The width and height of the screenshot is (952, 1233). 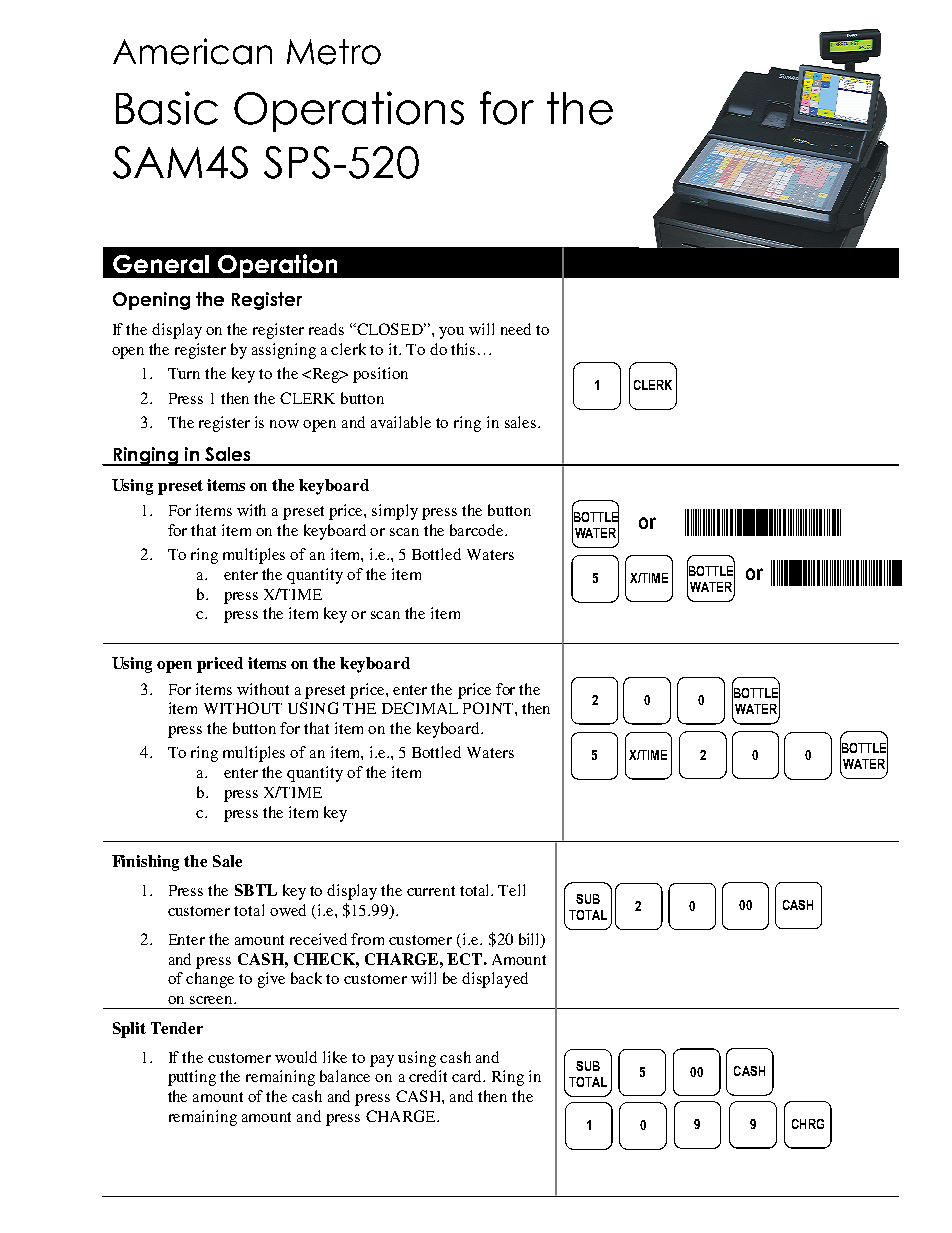 I want to click on Turn, so click(x=184, y=373).
